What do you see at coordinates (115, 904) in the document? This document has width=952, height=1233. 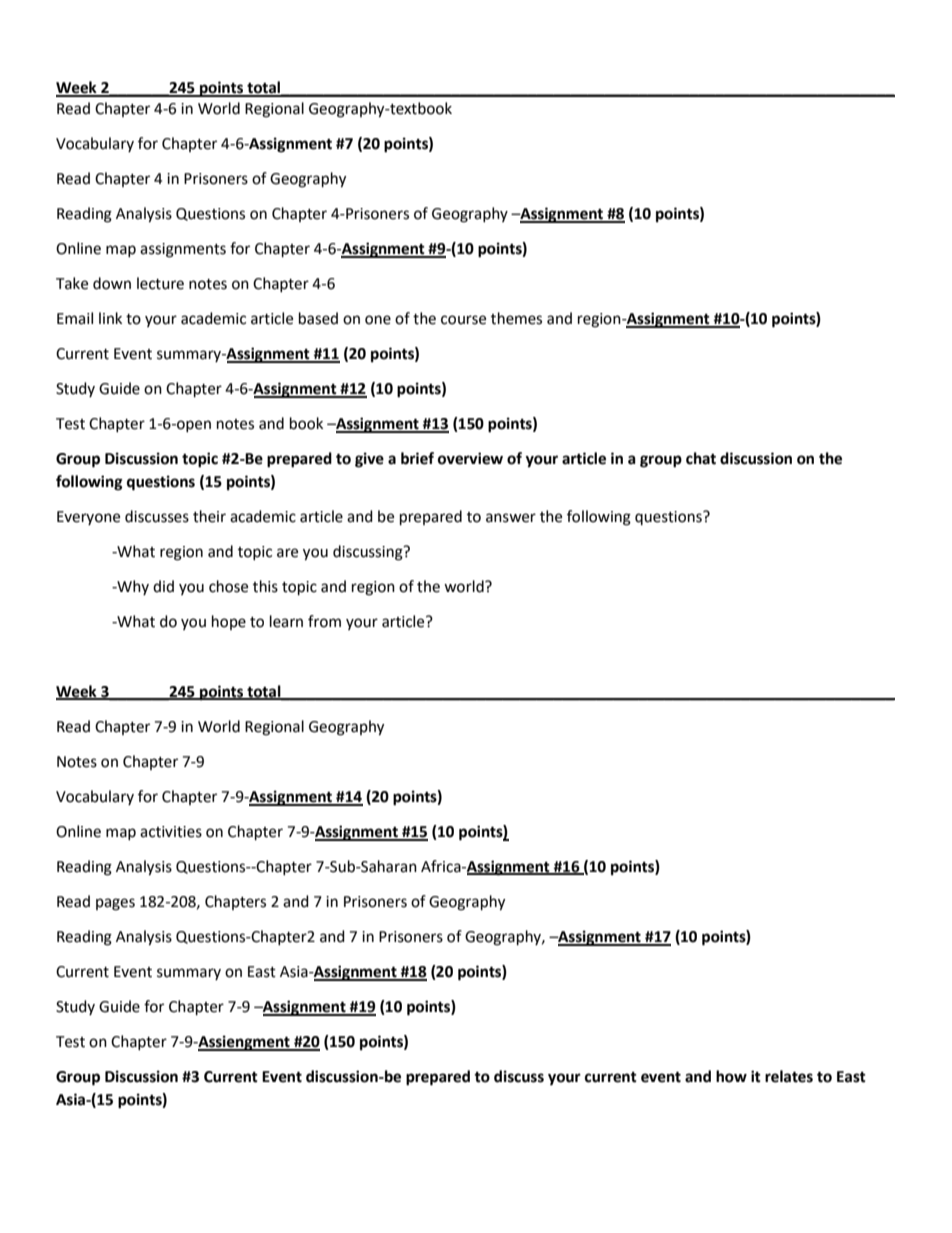 I see `pages` at bounding box center [115, 904].
